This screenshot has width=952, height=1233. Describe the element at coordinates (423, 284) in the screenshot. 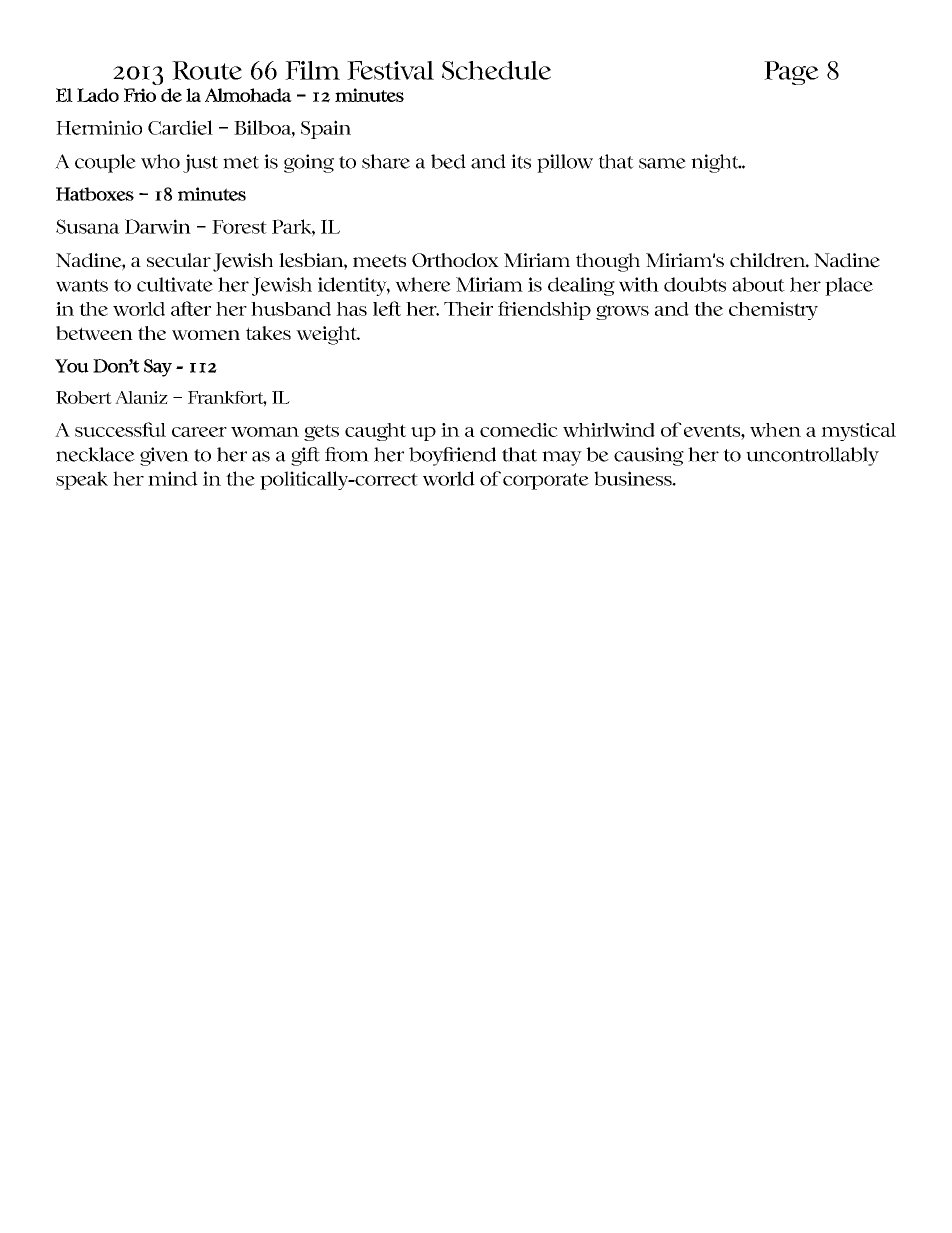

I see `where` at that location.
